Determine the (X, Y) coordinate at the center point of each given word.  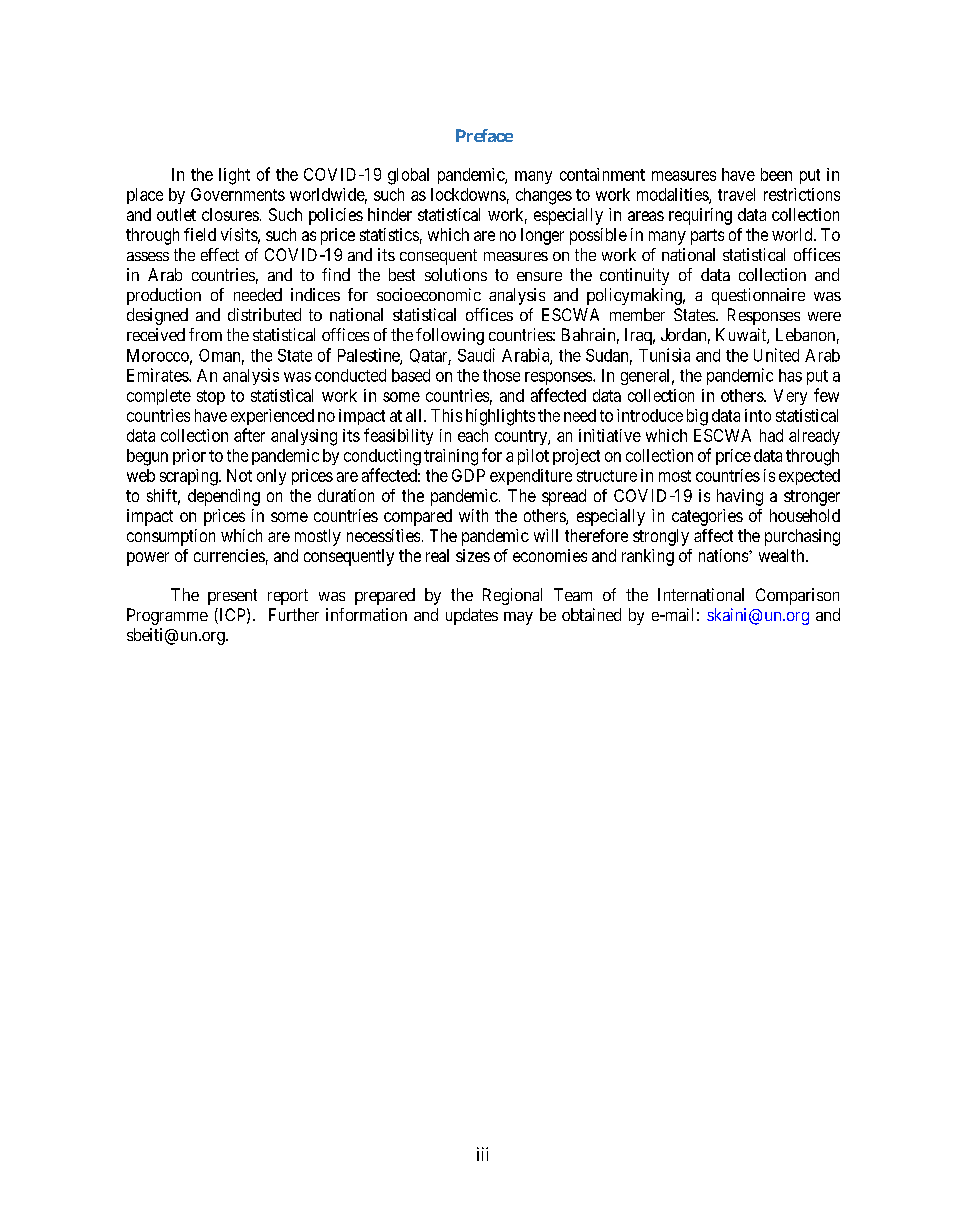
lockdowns (468, 194)
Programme (167, 616)
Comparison (797, 596)
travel (736, 194)
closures (230, 214)
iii (482, 1154)
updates (472, 616)
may (518, 618)
